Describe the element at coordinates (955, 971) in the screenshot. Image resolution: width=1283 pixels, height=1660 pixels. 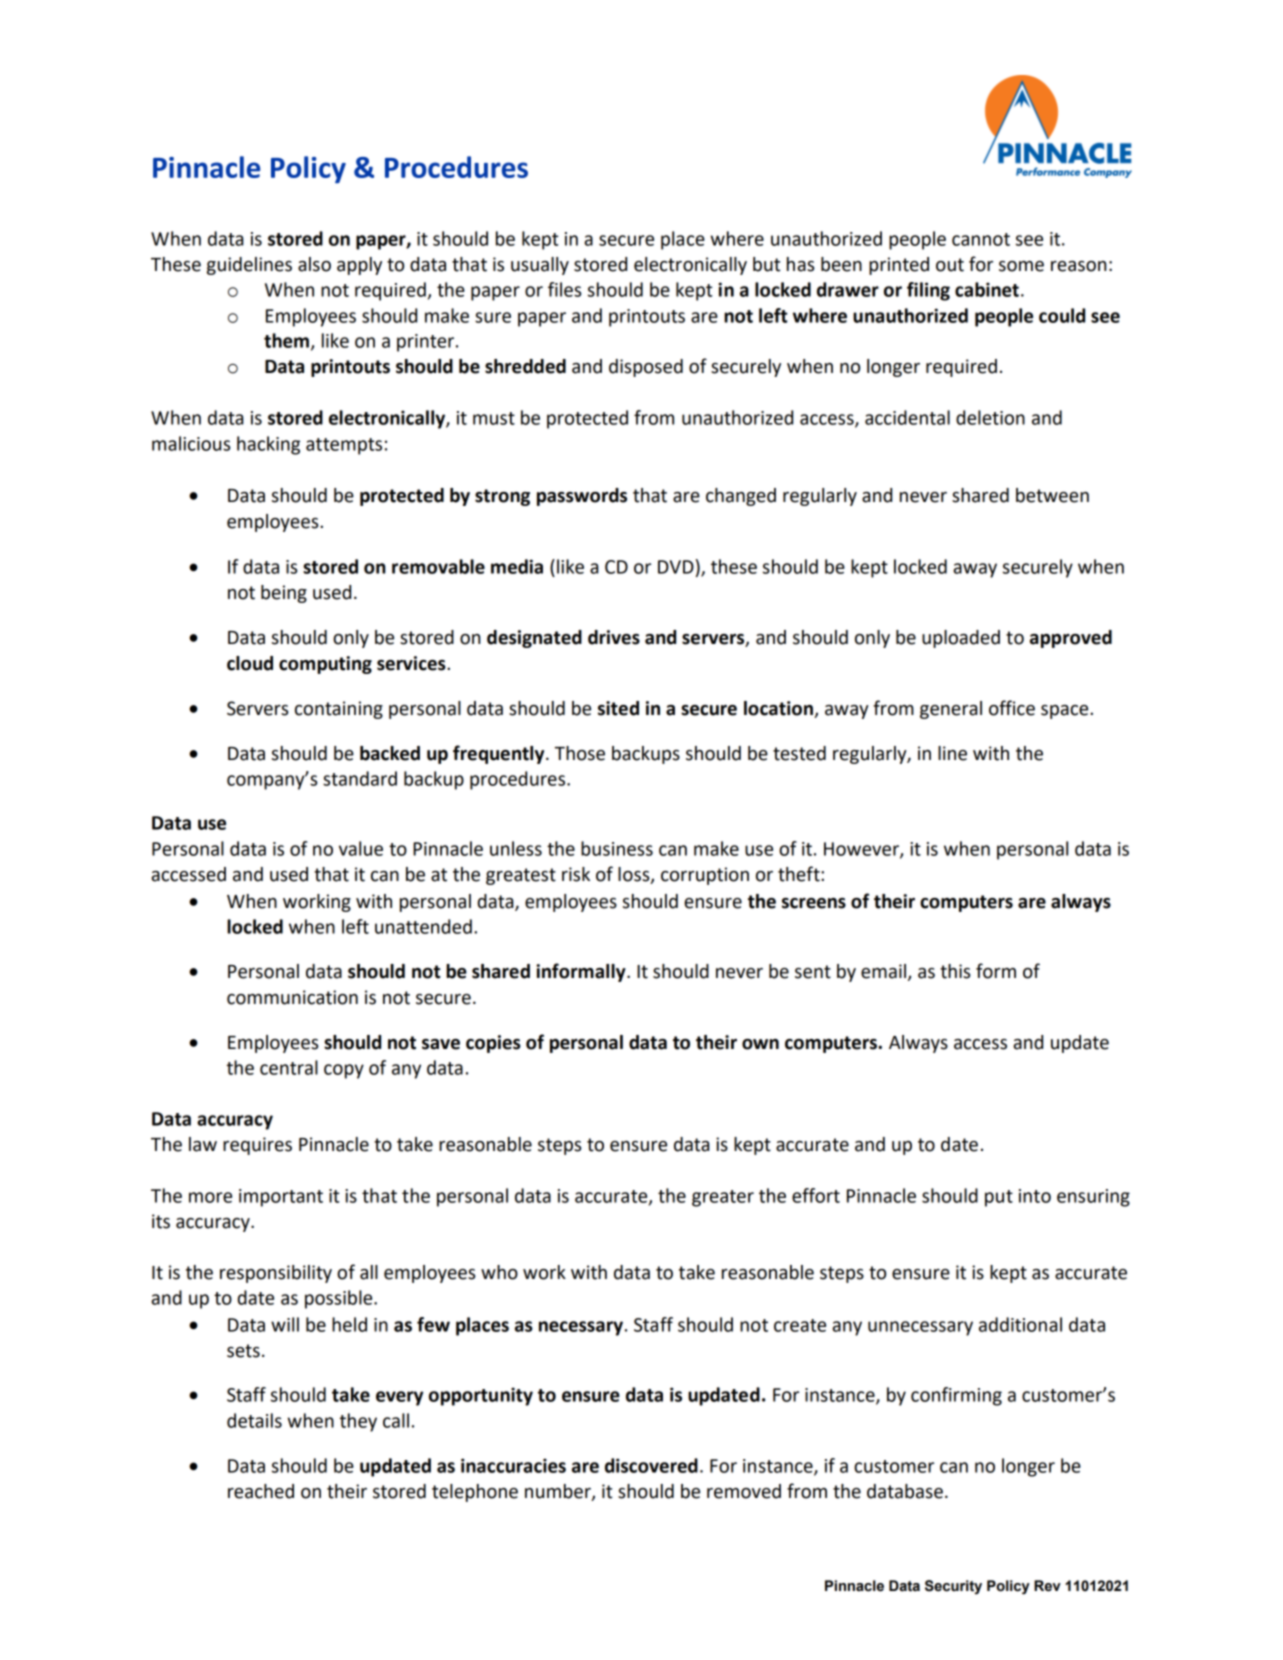
I see `this` at that location.
